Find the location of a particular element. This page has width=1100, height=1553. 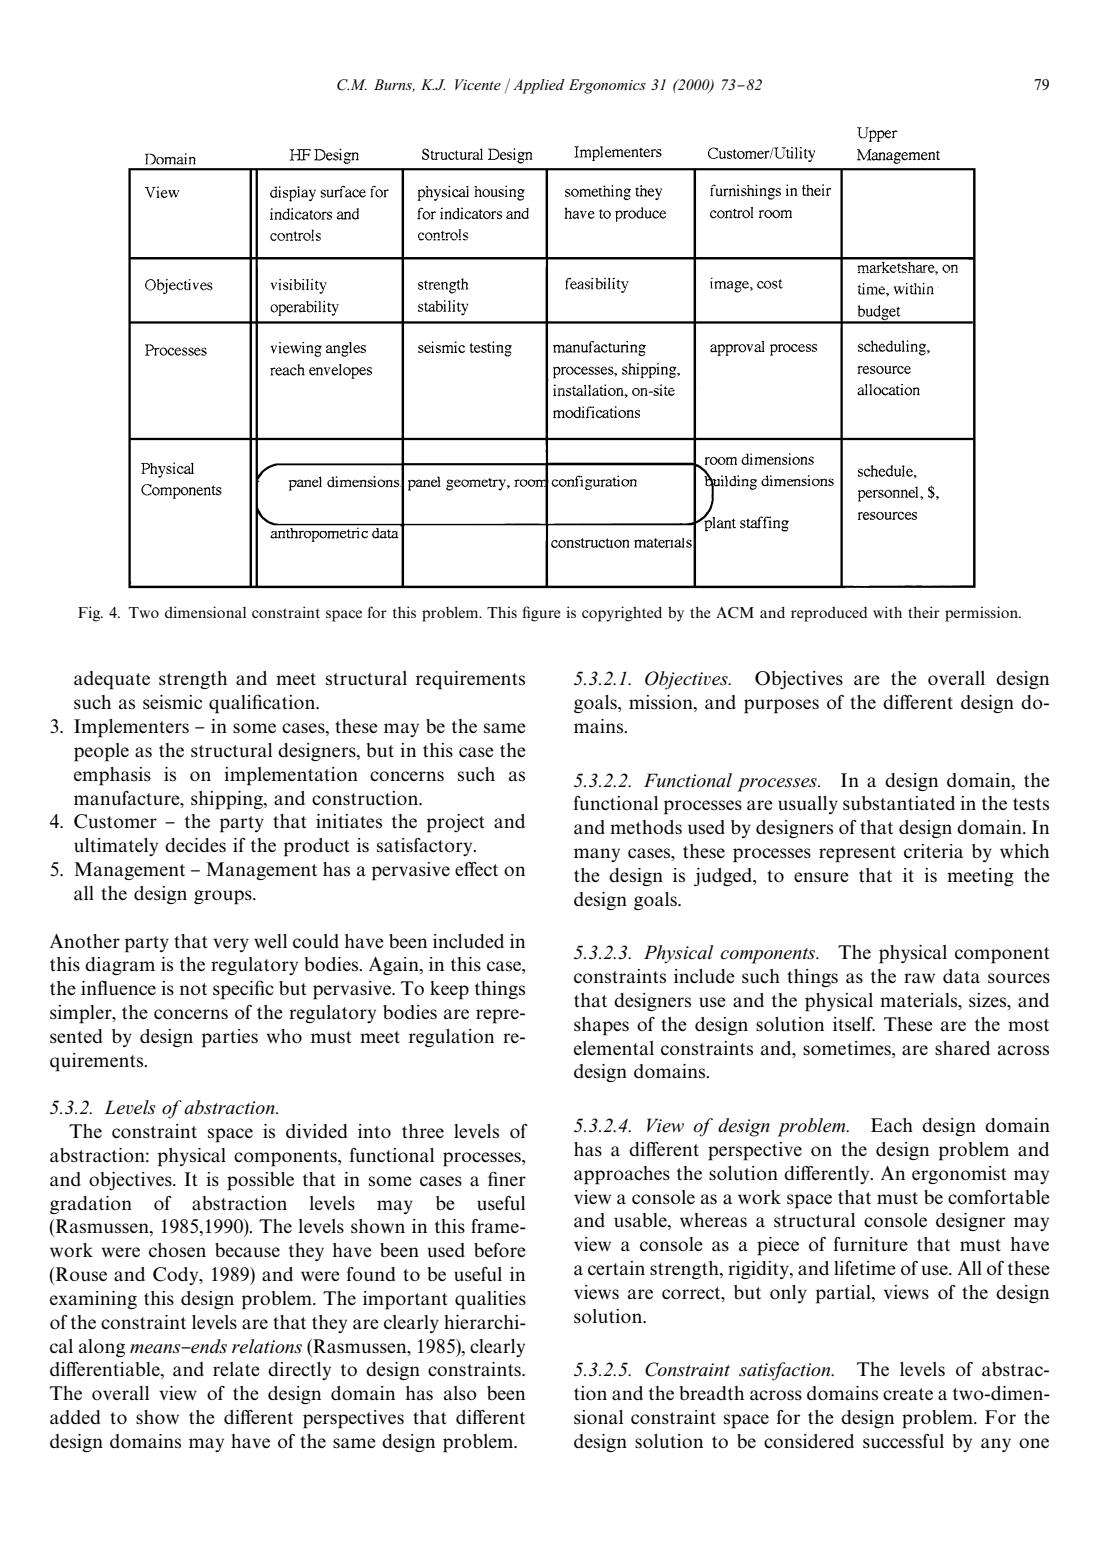

relate is located at coordinates (236, 1369).
